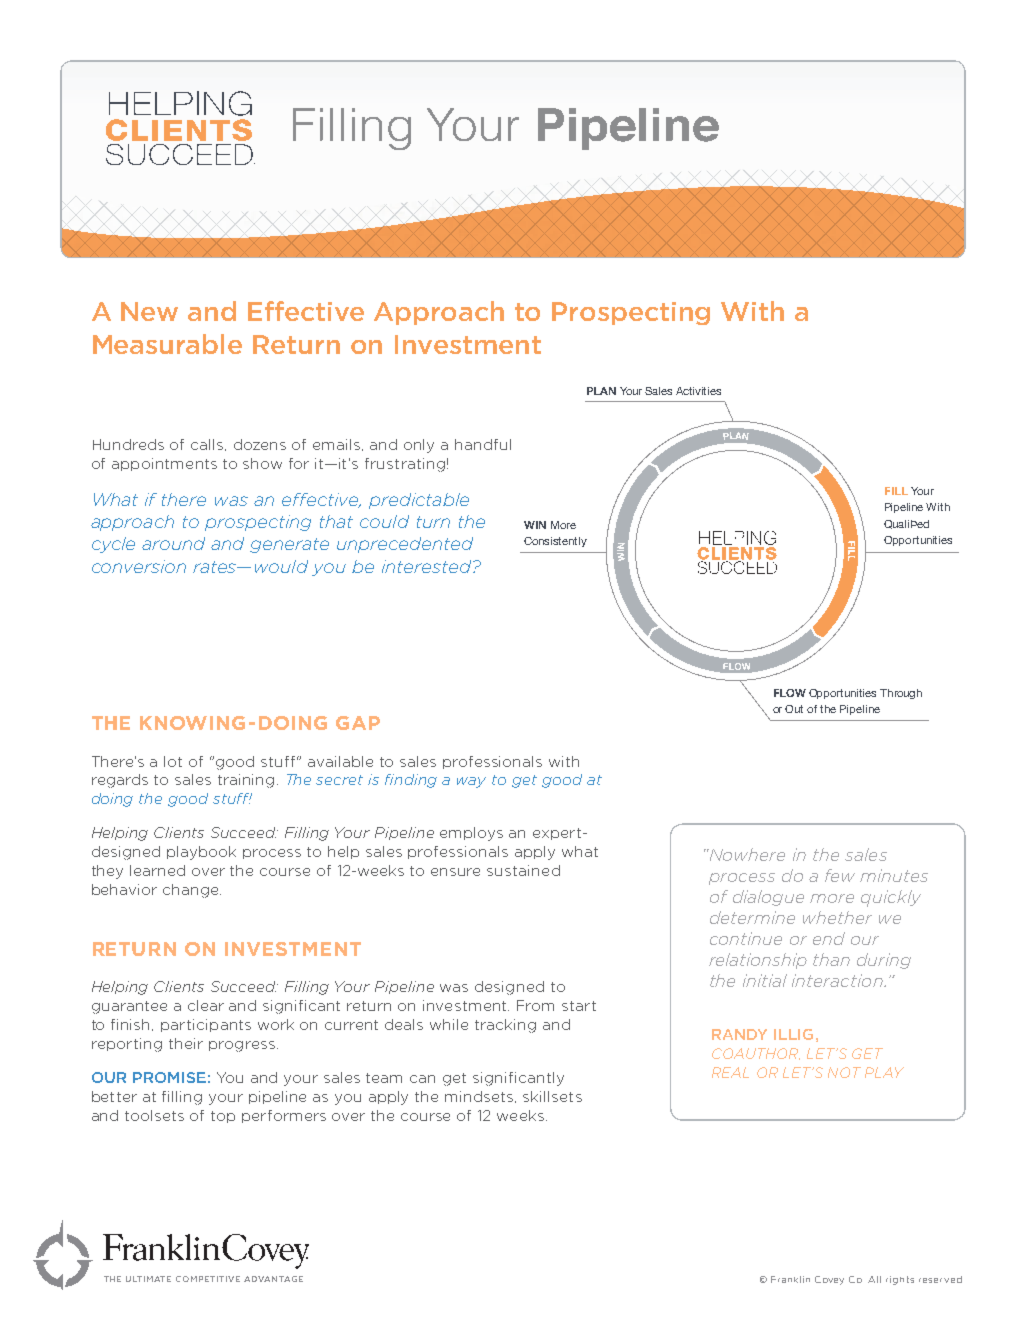 This screenshot has height=1328, width=1026. I want to click on FLOW, so click(790, 693).
